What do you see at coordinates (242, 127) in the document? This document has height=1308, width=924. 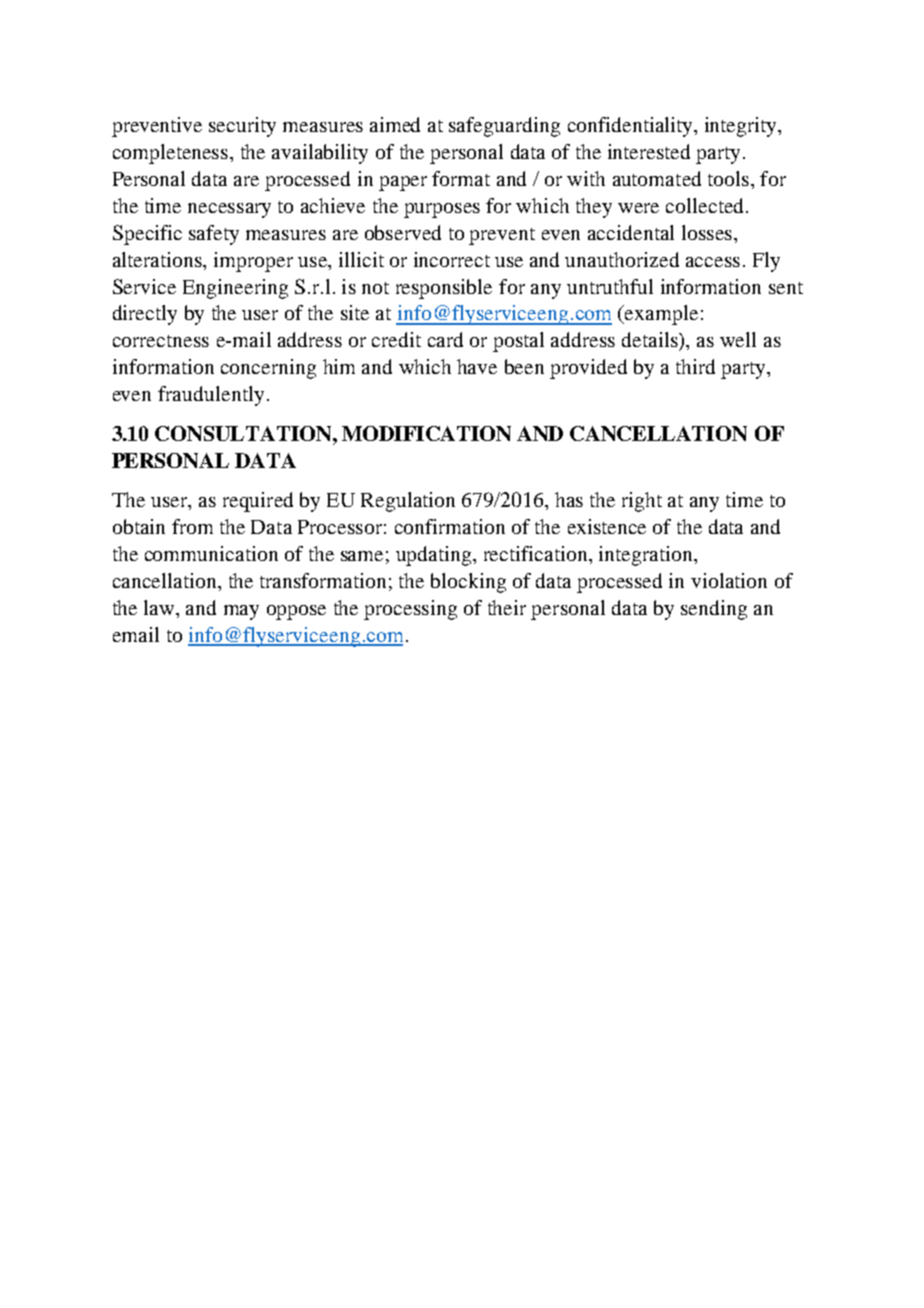 I see `security` at bounding box center [242, 127].
